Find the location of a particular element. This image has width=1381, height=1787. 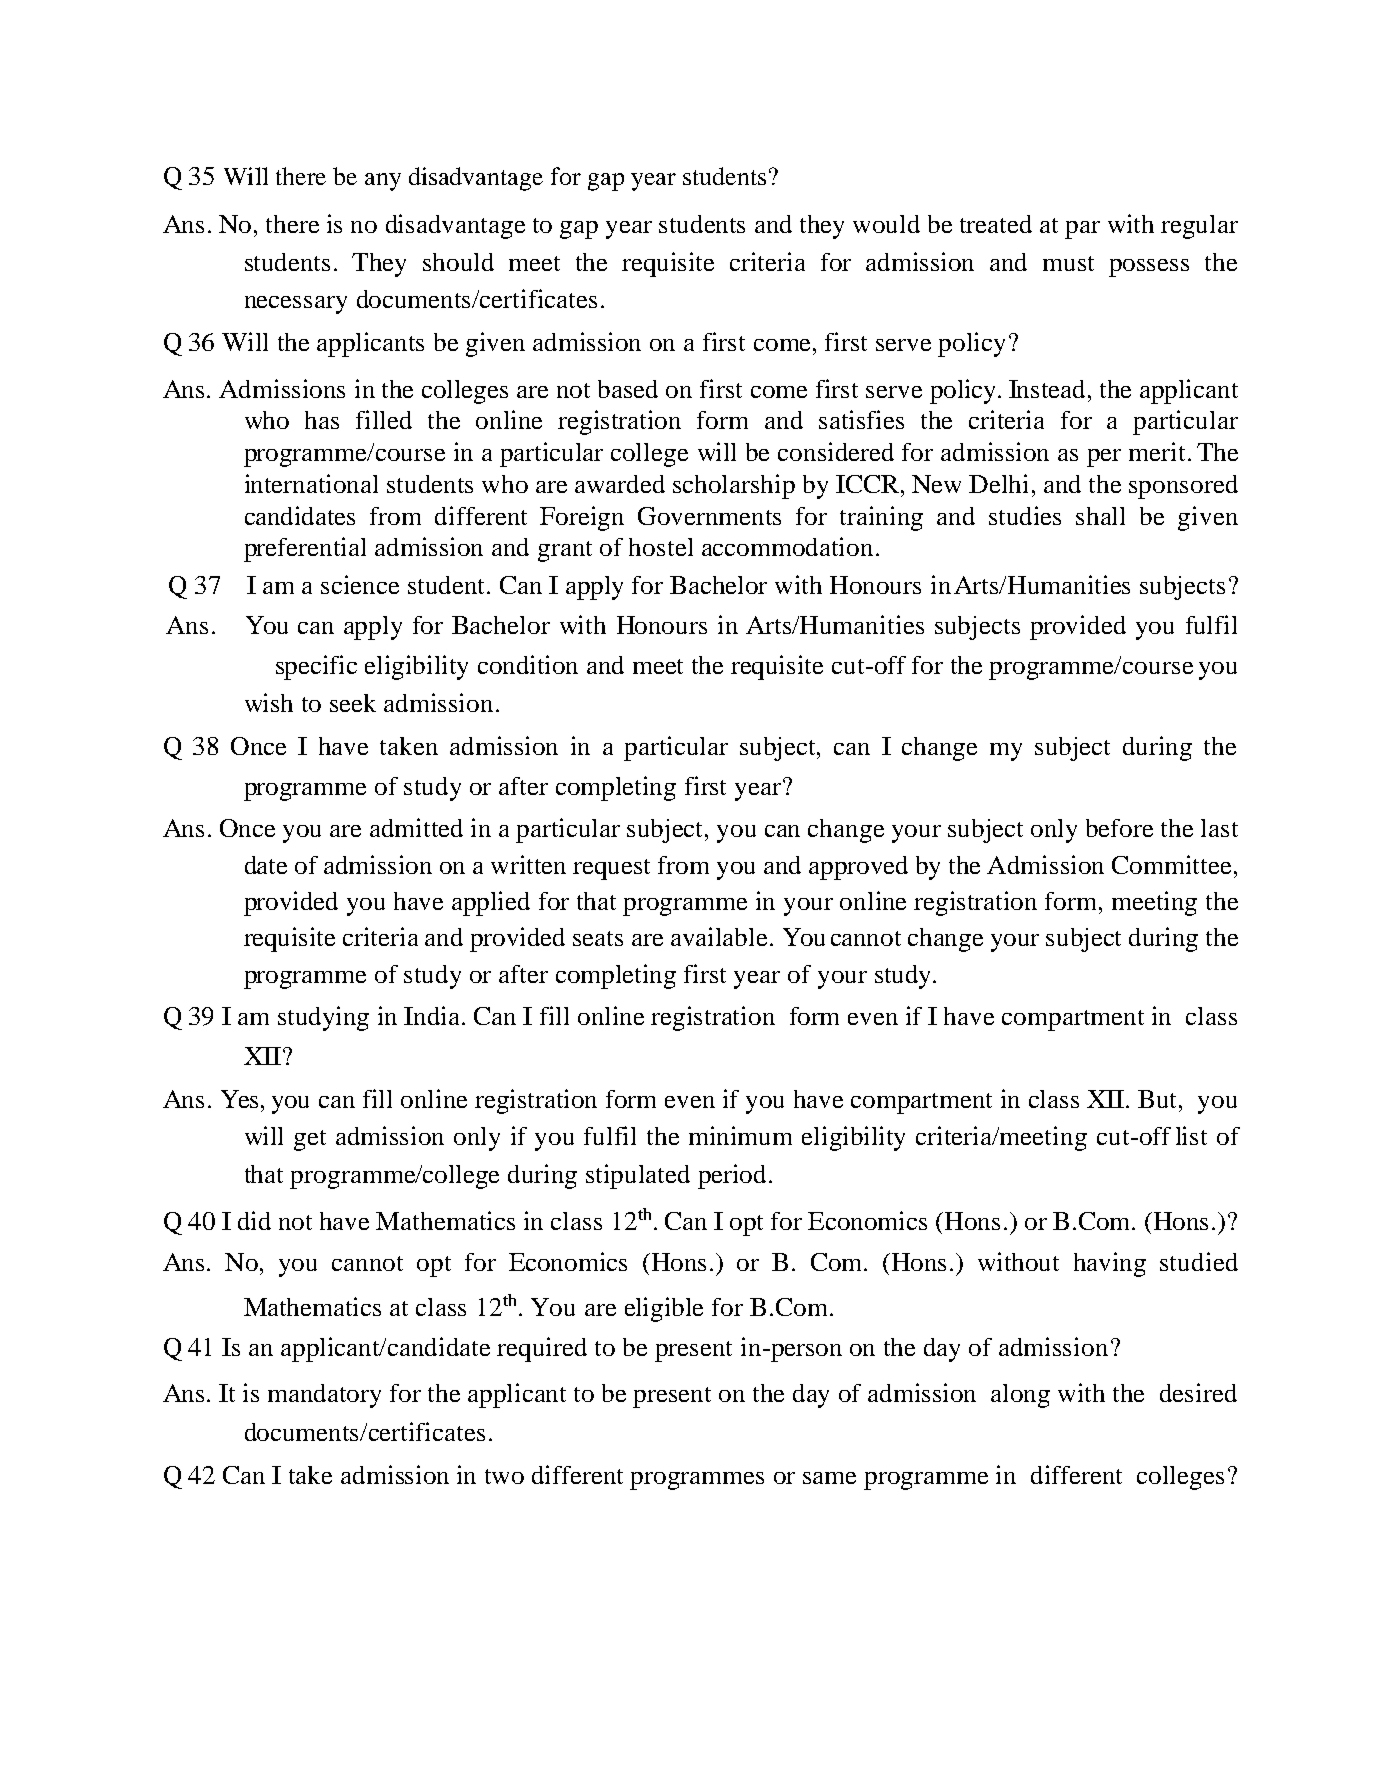

must is located at coordinates (1068, 263).
